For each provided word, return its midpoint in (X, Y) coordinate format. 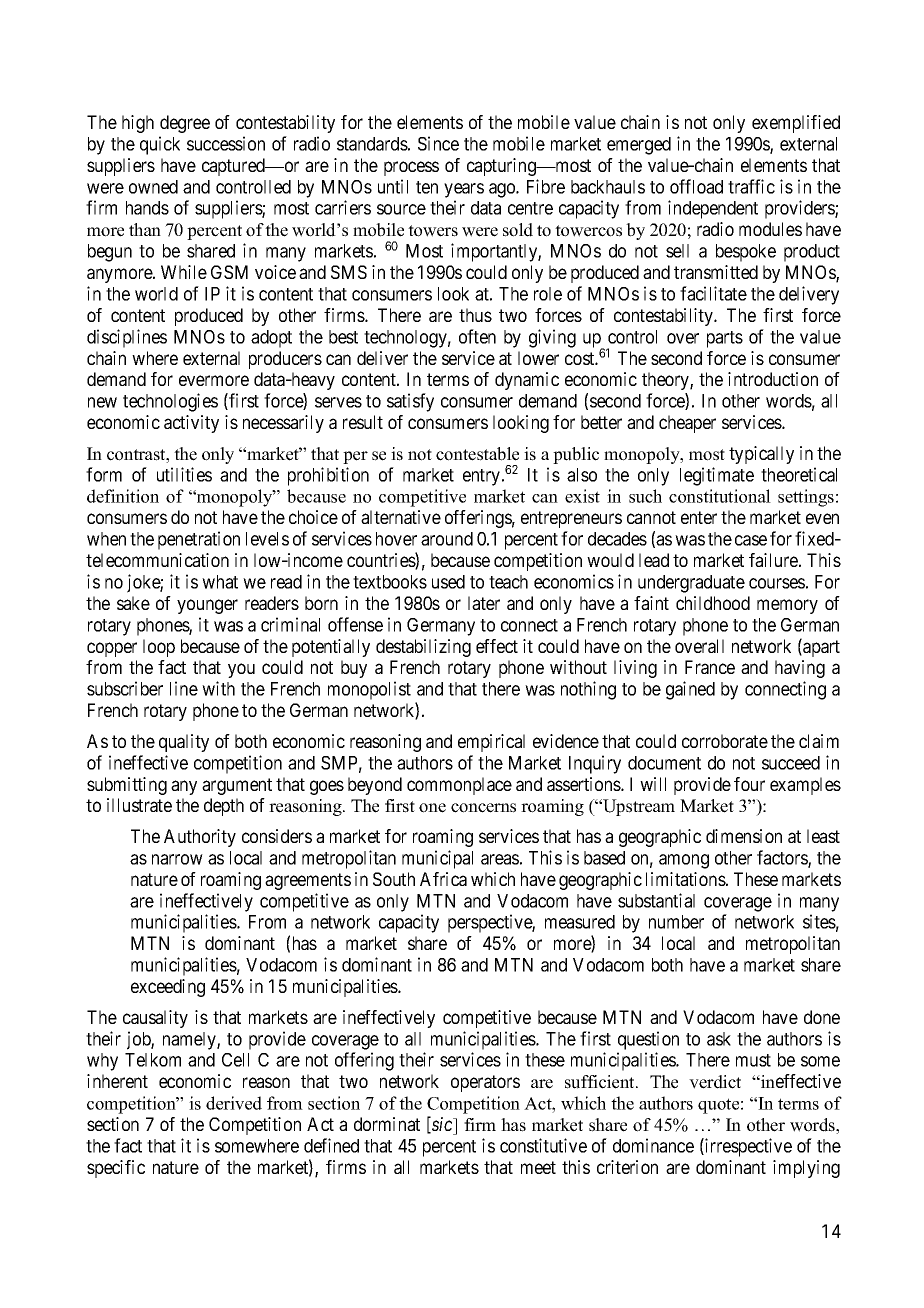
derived (234, 1103)
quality (184, 743)
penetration (199, 540)
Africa (443, 879)
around (447, 539)
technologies (170, 402)
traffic (751, 186)
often (477, 336)
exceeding (168, 988)
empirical (491, 743)
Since (438, 143)
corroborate (725, 741)
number (676, 922)
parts (725, 339)
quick (160, 145)
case (751, 540)
